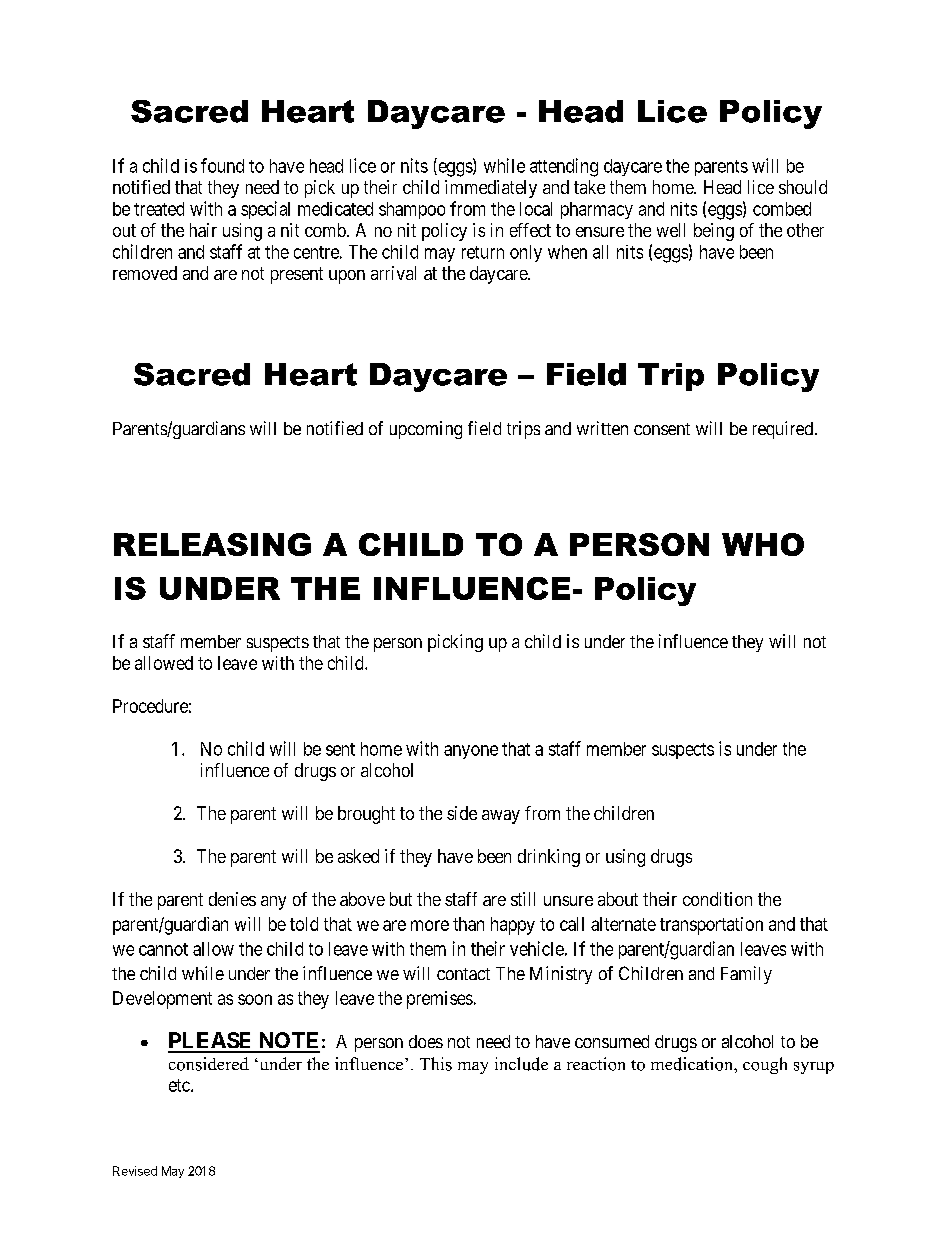 The width and height of the document is (952, 1233). Describe the element at coordinates (602, 428) in the document. I see `written` at that location.
